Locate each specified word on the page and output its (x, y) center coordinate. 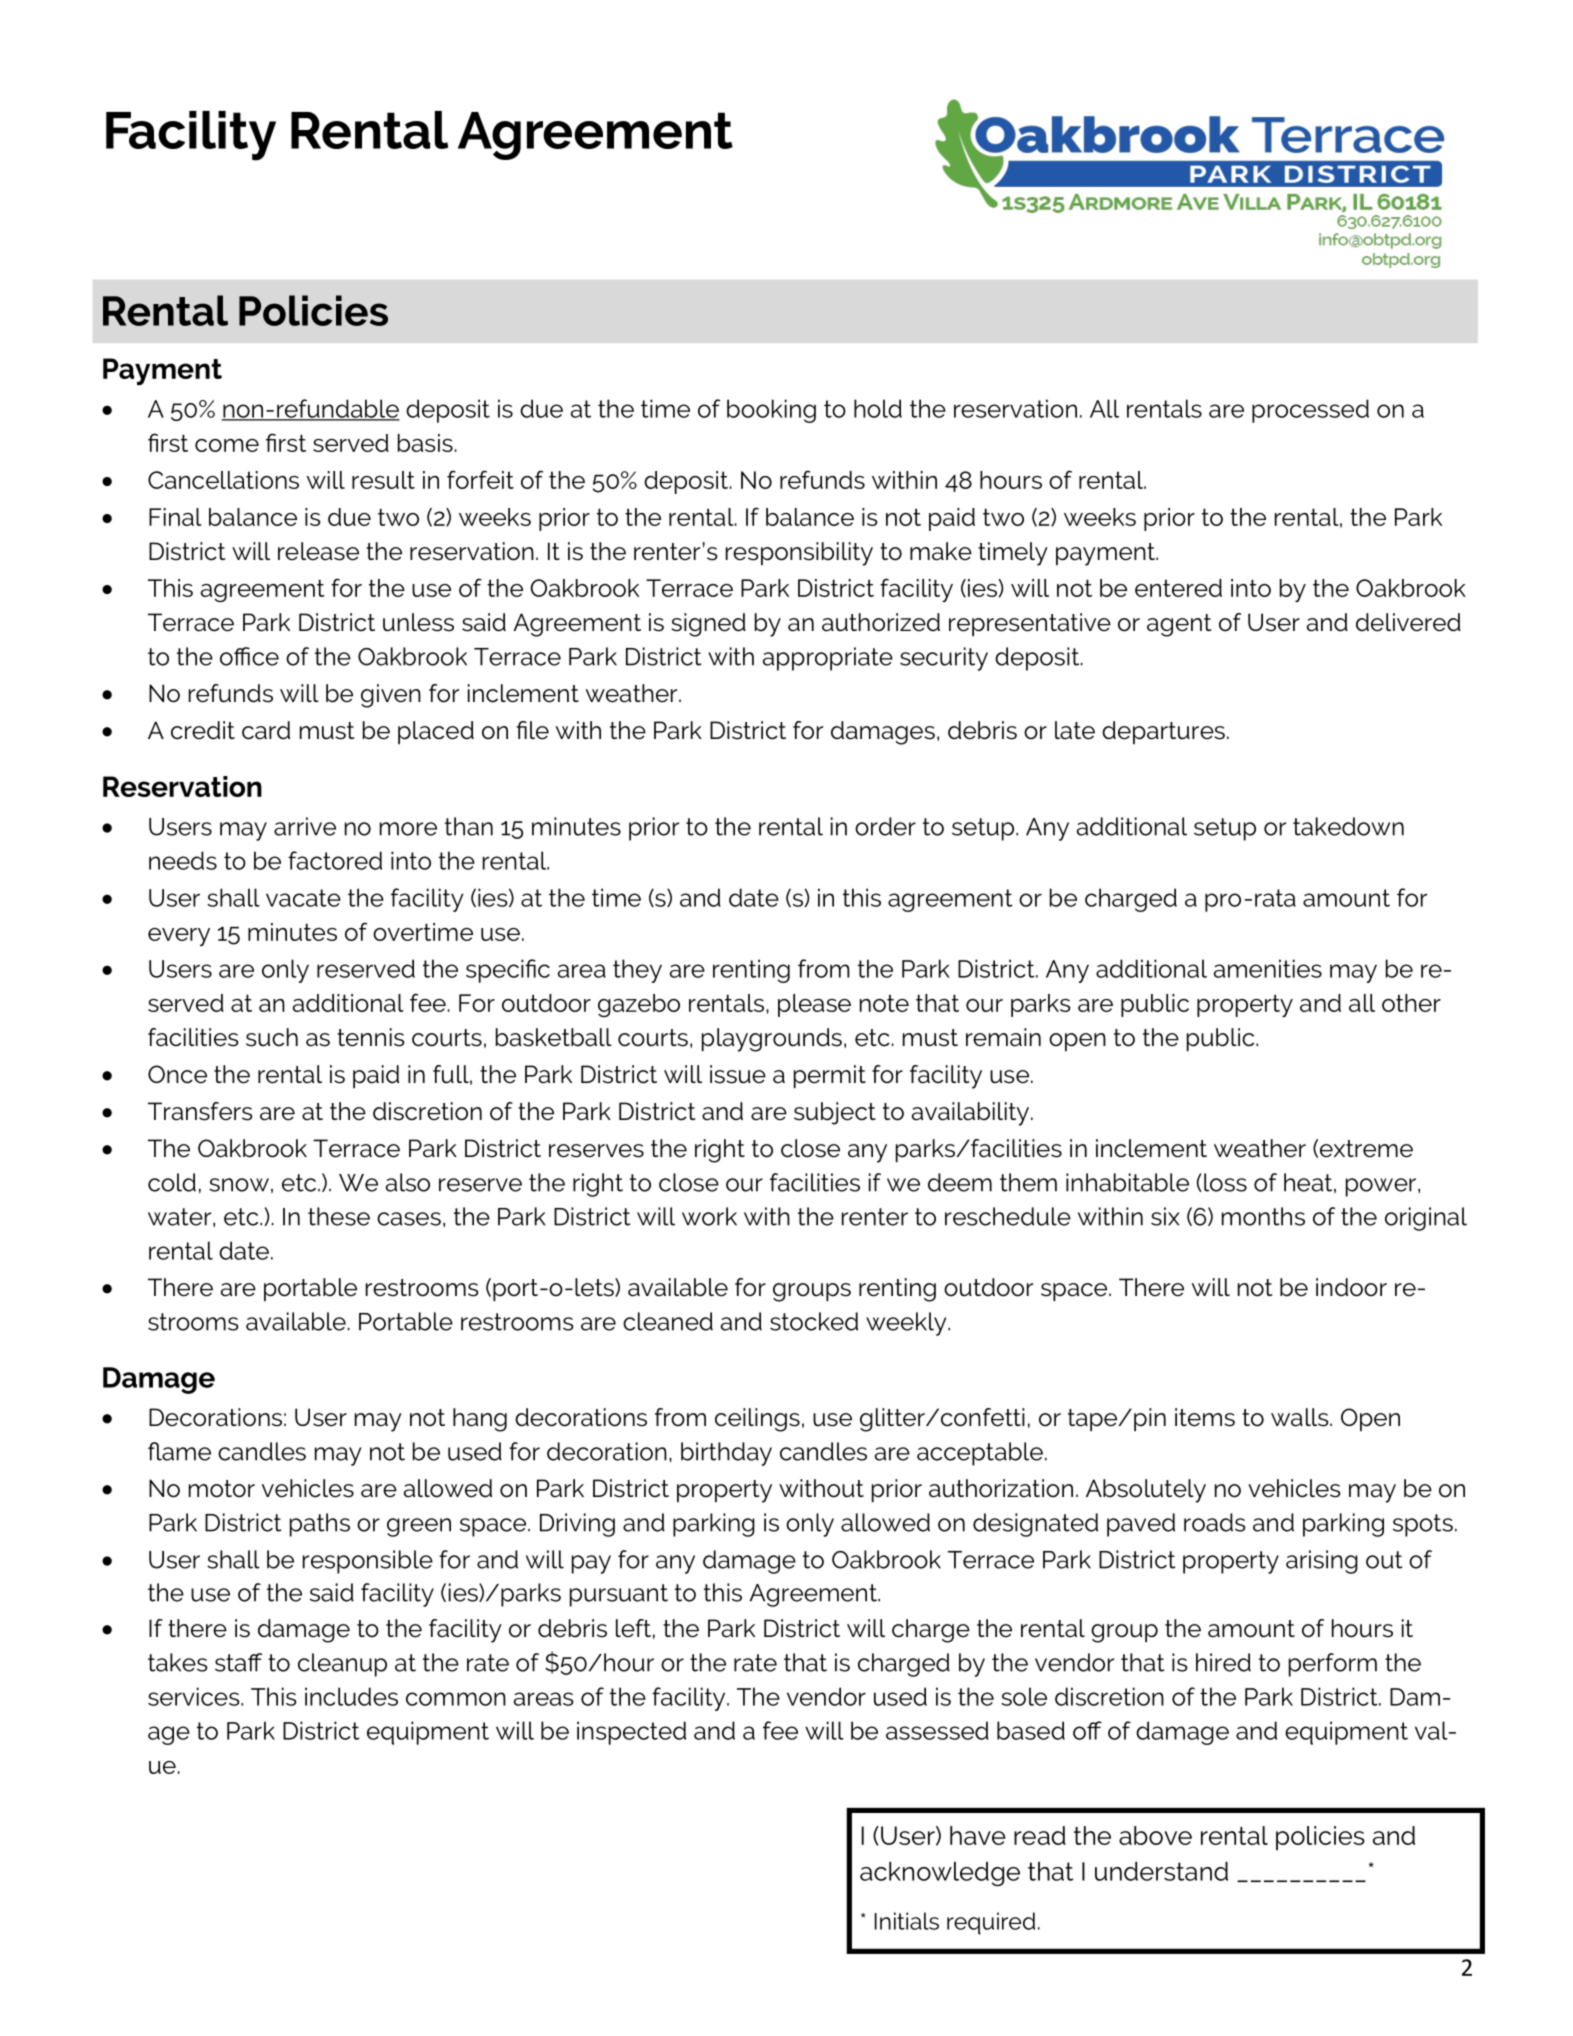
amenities (1268, 968)
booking (771, 411)
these (339, 1216)
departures (1163, 732)
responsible (368, 1562)
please (814, 1005)
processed (1310, 411)
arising (1322, 1562)
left (633, 1628)
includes (351, 1696)
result (383, 480)
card (266, 730)
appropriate (828, 659)
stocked (814, 1321)
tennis (371, 1037)
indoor (1351, 1287)
